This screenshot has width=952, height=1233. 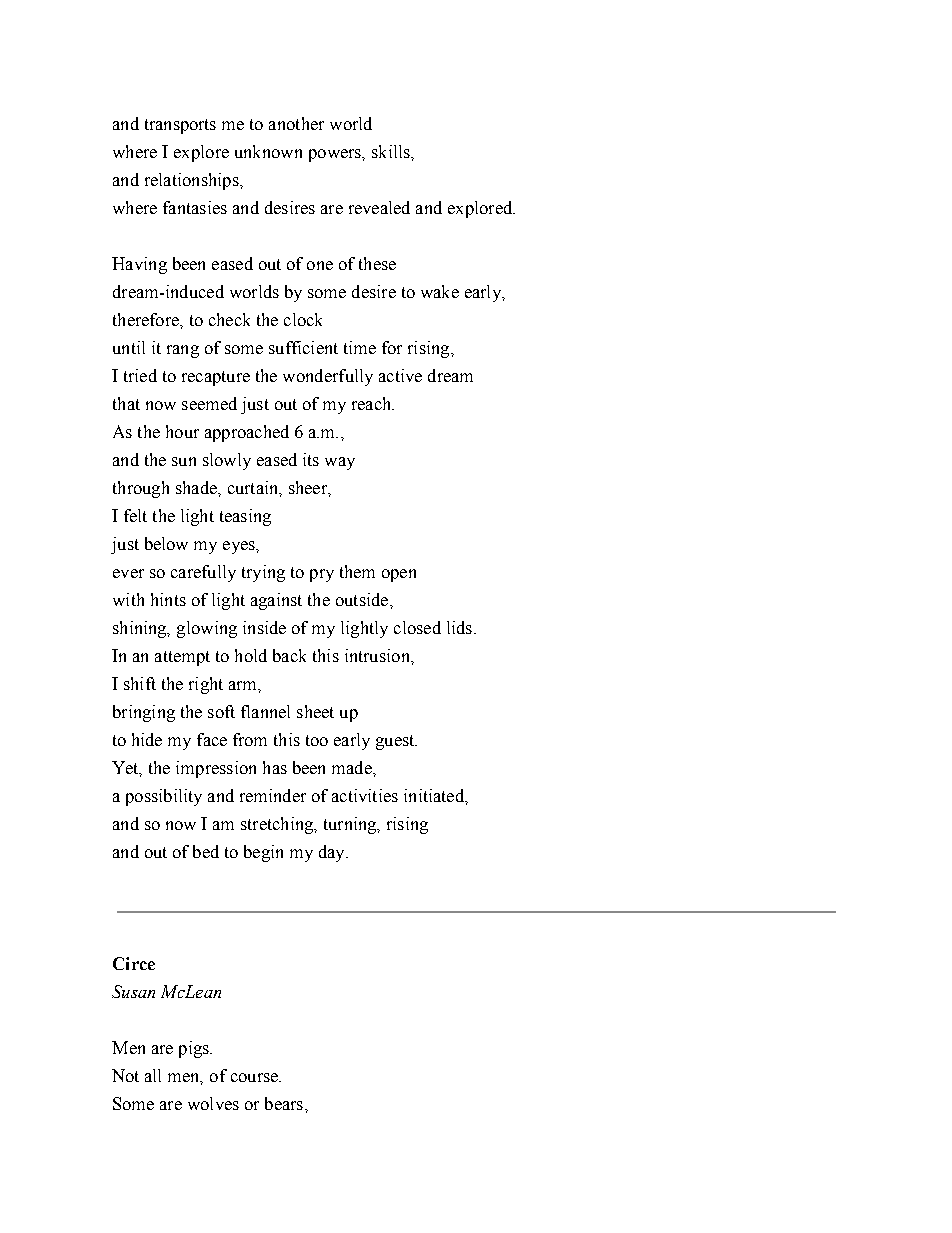 What do you see at coordinates (296, 123) in the screenshot?
I see `another` at bounding box center [296, 123].
